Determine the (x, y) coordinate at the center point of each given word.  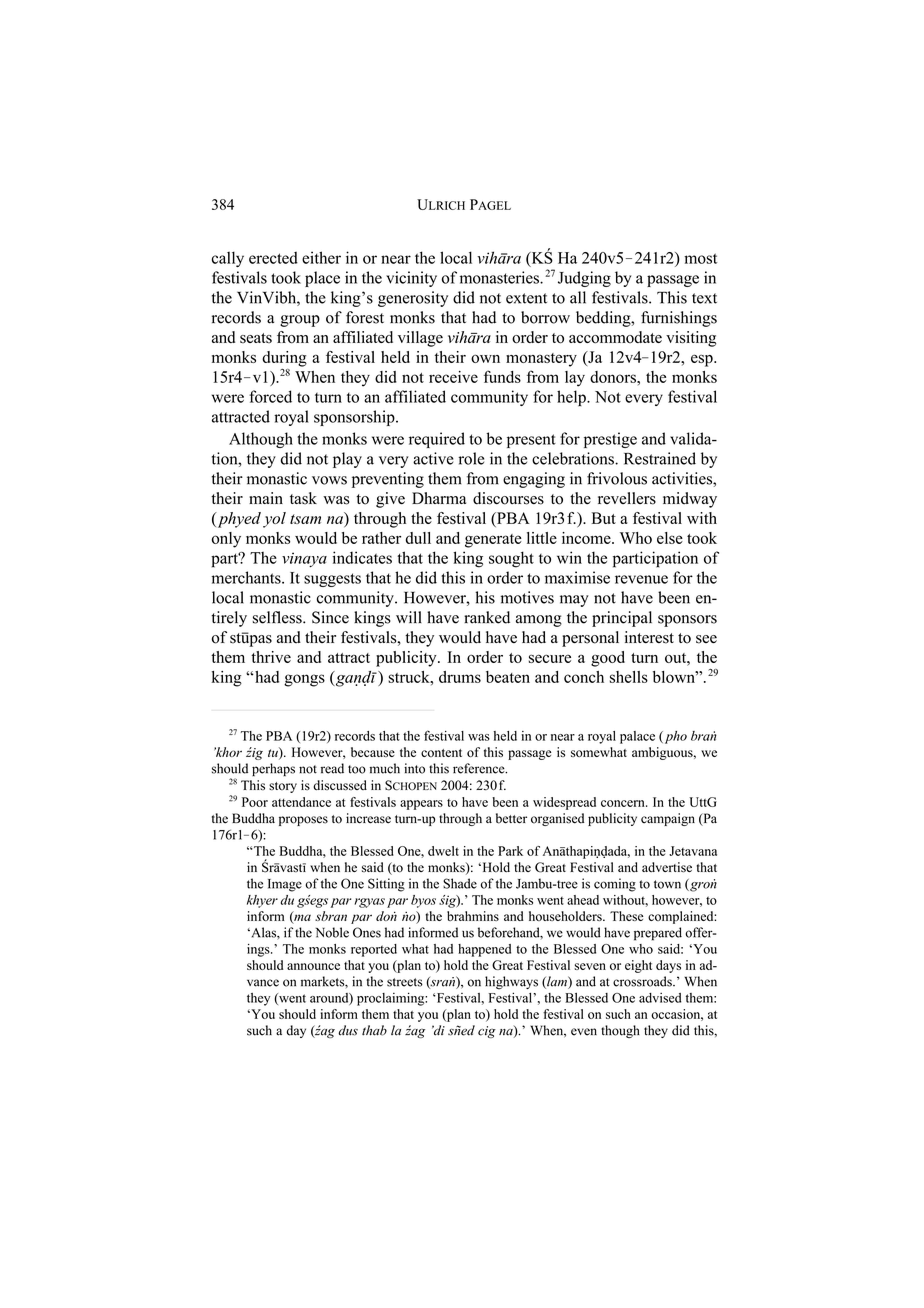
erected (273, 258)
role (471, 458)
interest (649, 637)
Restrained (660, 458)
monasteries (500, 277)
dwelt (443, 851)
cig (487, 1032)
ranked (487, 617)
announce (313, 966)
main (266, 498)
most (700, 258)
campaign (668, 819)
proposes (303, 821)
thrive (271, 657)
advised (660, 998)
